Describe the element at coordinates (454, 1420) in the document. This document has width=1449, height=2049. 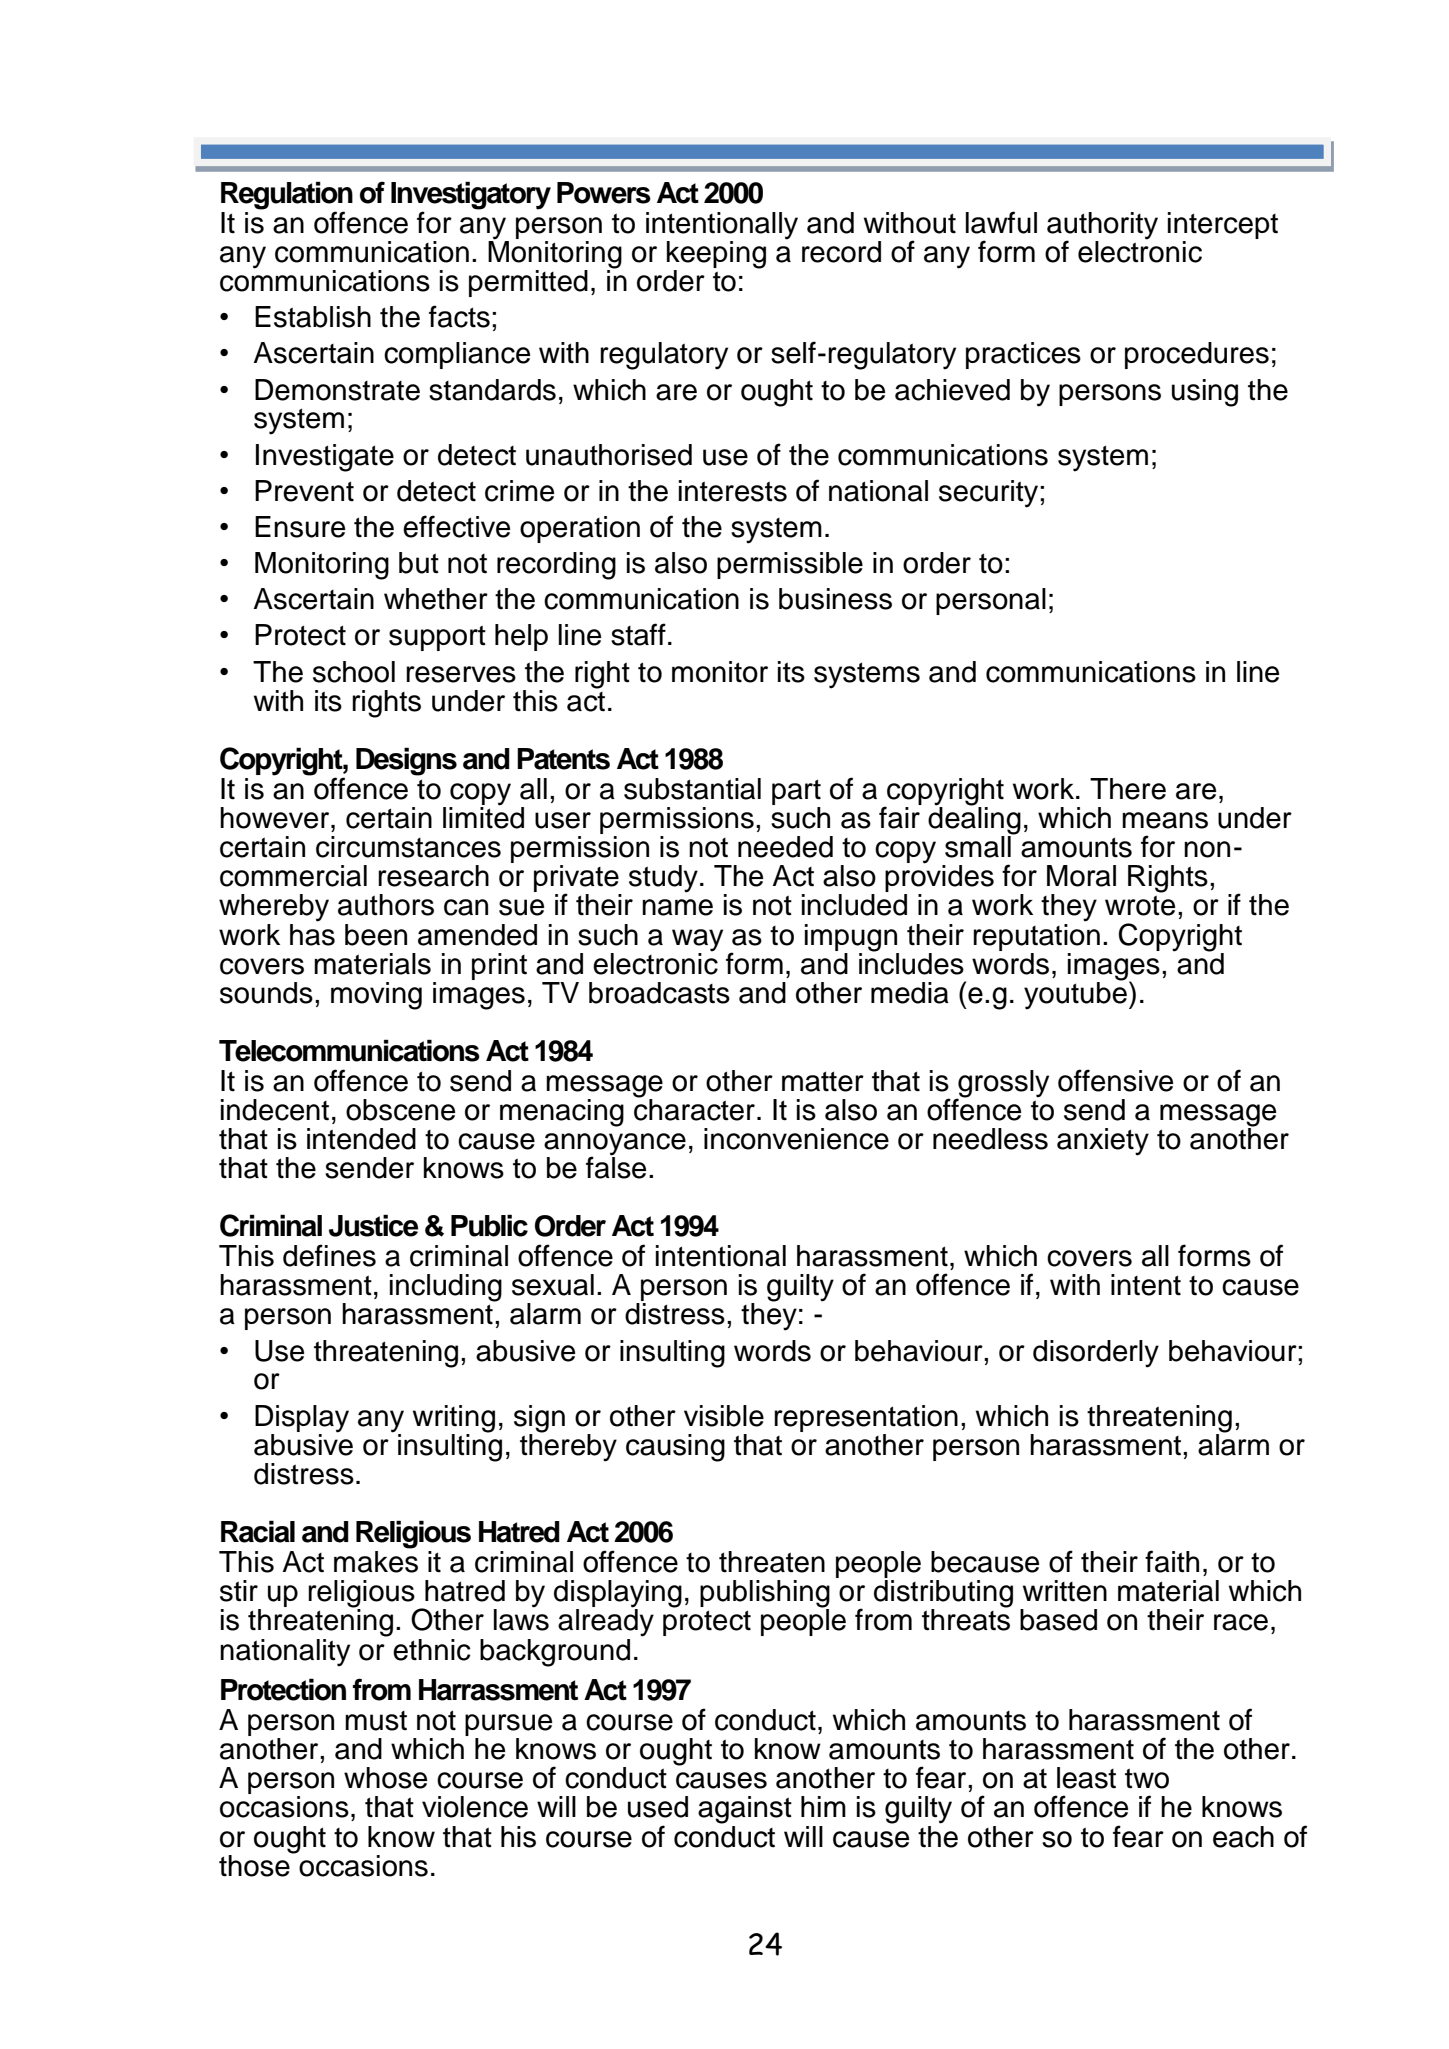
I see `writing` at that location.
